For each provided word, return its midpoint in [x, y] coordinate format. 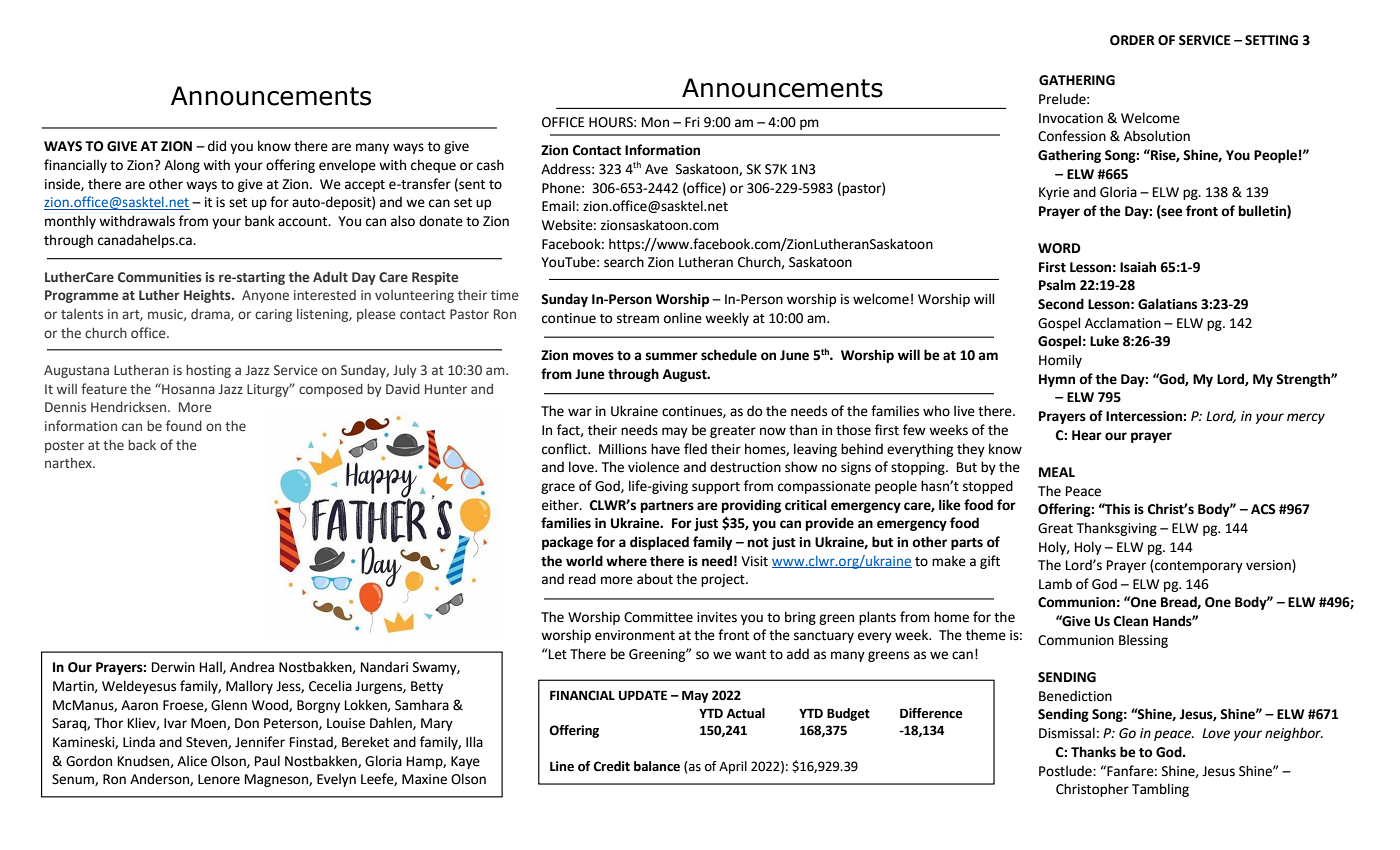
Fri [692, 122]
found [184, 425]
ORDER [1132, 40]
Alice [192, 761]
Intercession [1145, 416]
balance [657, 766]
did [217, 146]
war [580, 412]
